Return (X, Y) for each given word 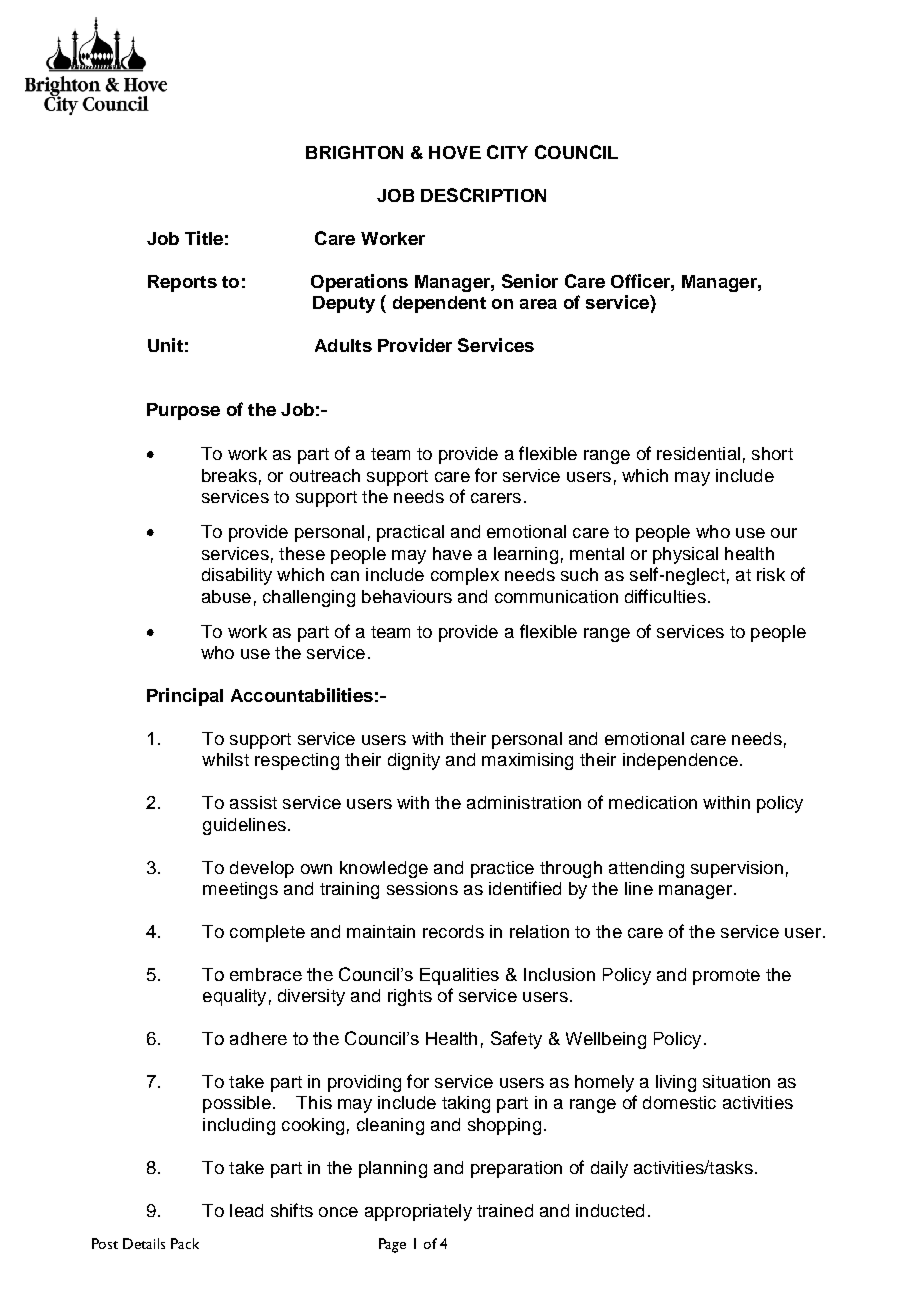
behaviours (407, 596)
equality (234, 997)
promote (726, 977)
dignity (414, 761)
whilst (225, 759)
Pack (185, 1243)
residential (698, 453)
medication (653, 802)
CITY (507, 152)
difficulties (665, 596)
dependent (439, 304)
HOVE (455, 152)
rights (410, 997)
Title (204, 238)
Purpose (183, 411)
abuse (226, 596)
